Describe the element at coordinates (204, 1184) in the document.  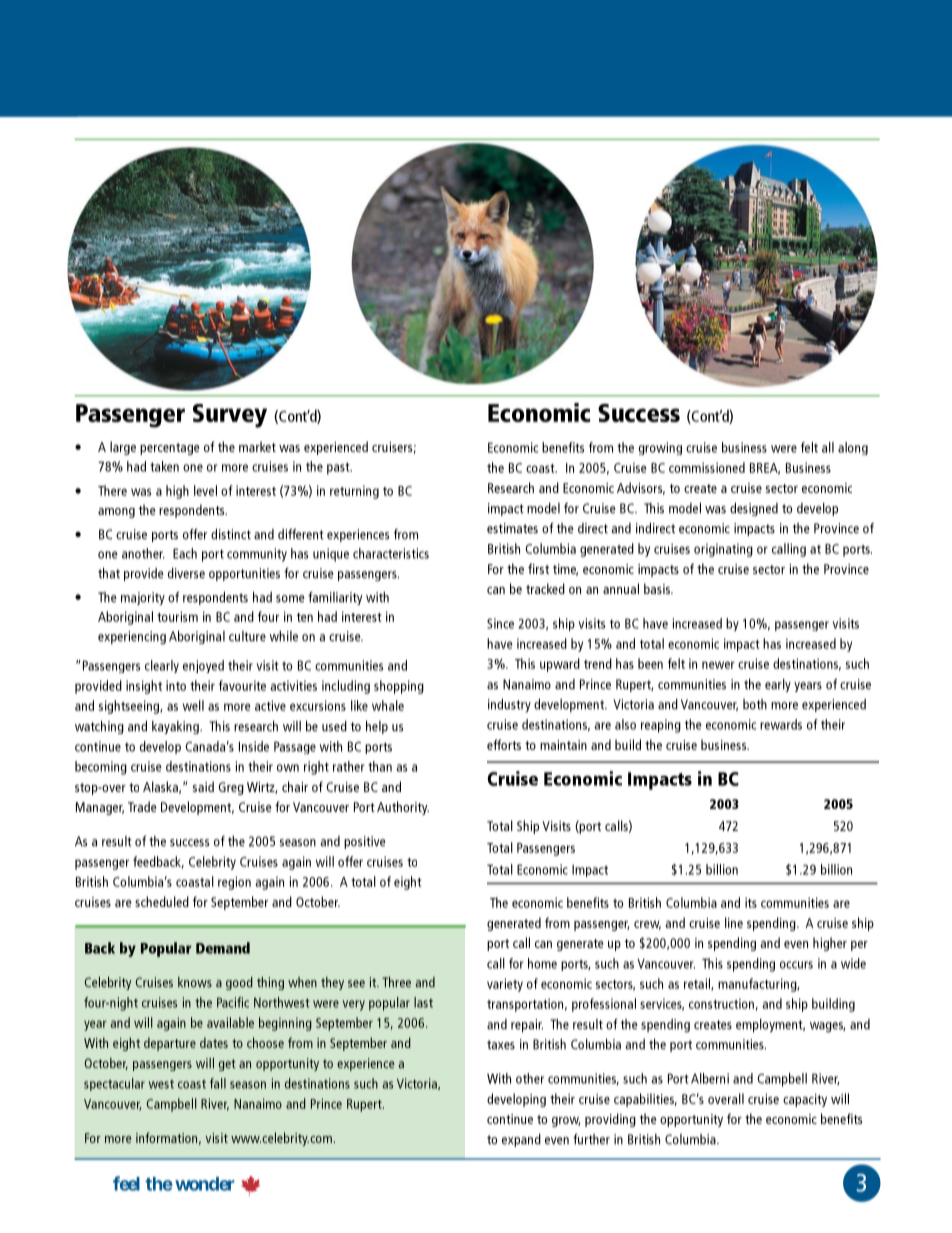
I see `wonder` at that location.
